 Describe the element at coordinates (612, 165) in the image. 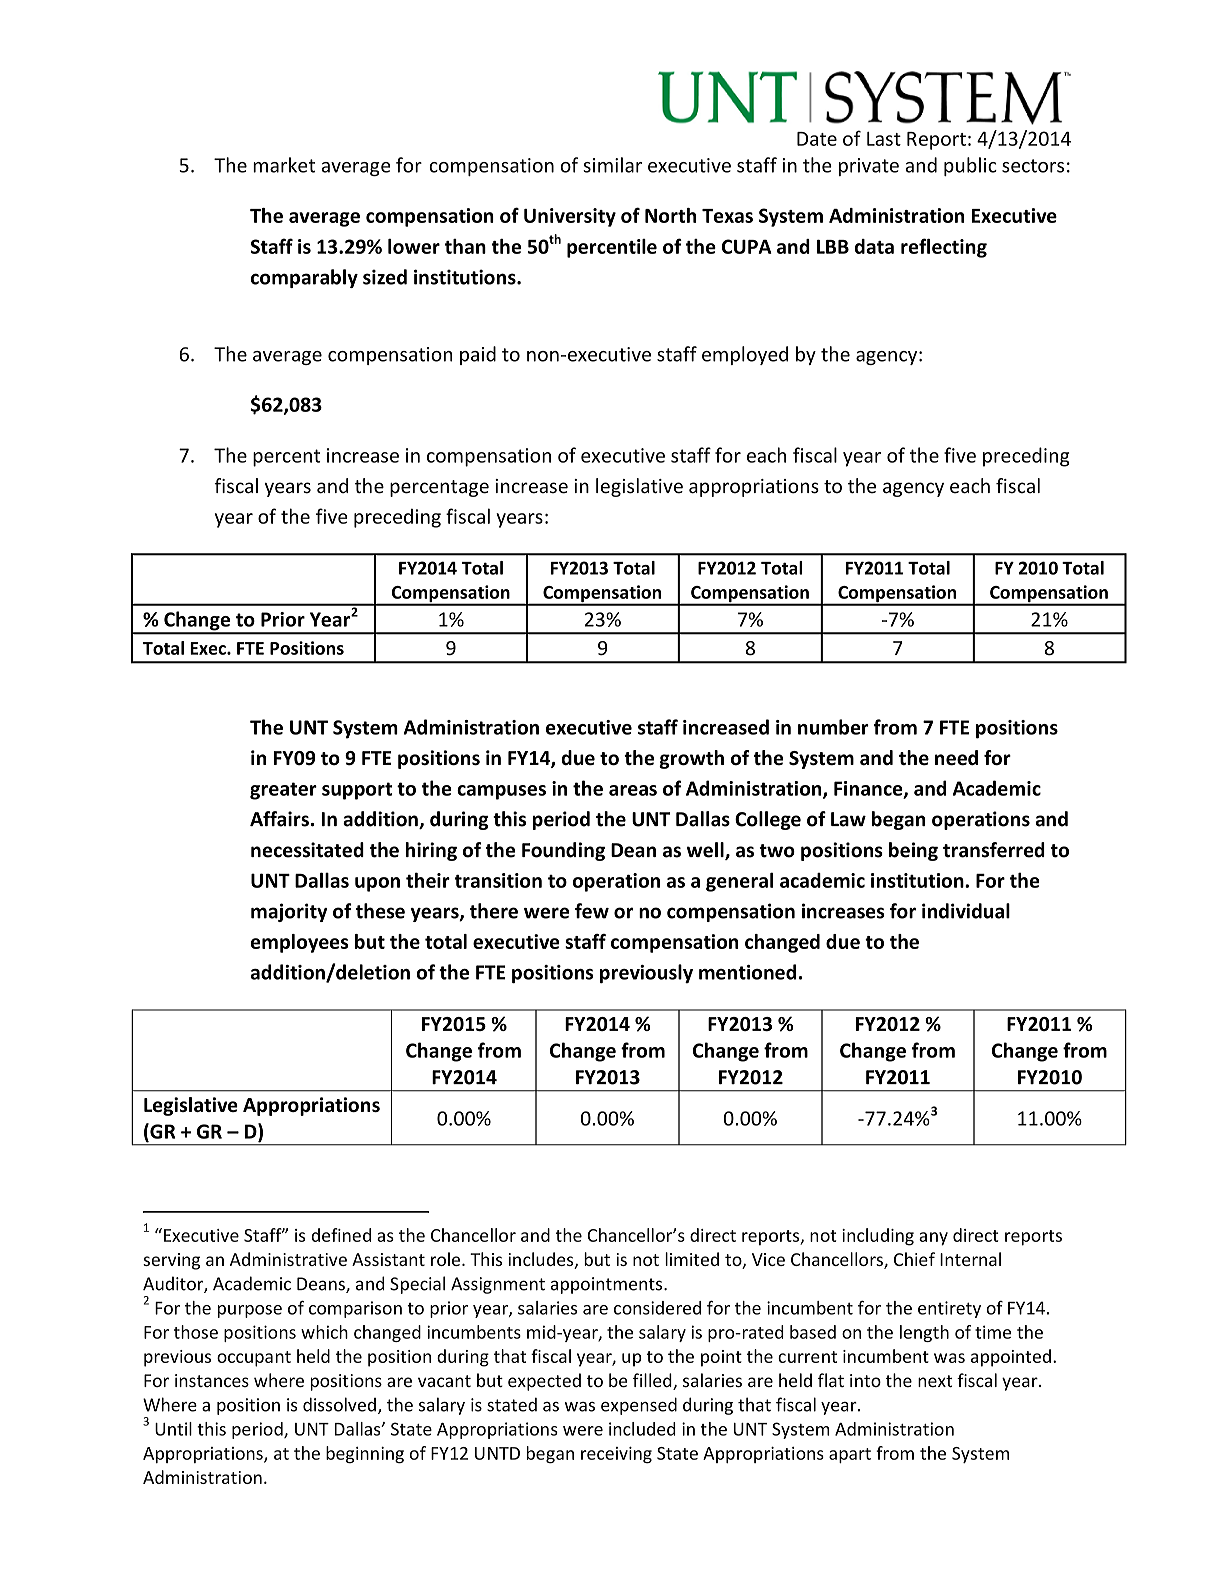

I see `similar` at that location.
